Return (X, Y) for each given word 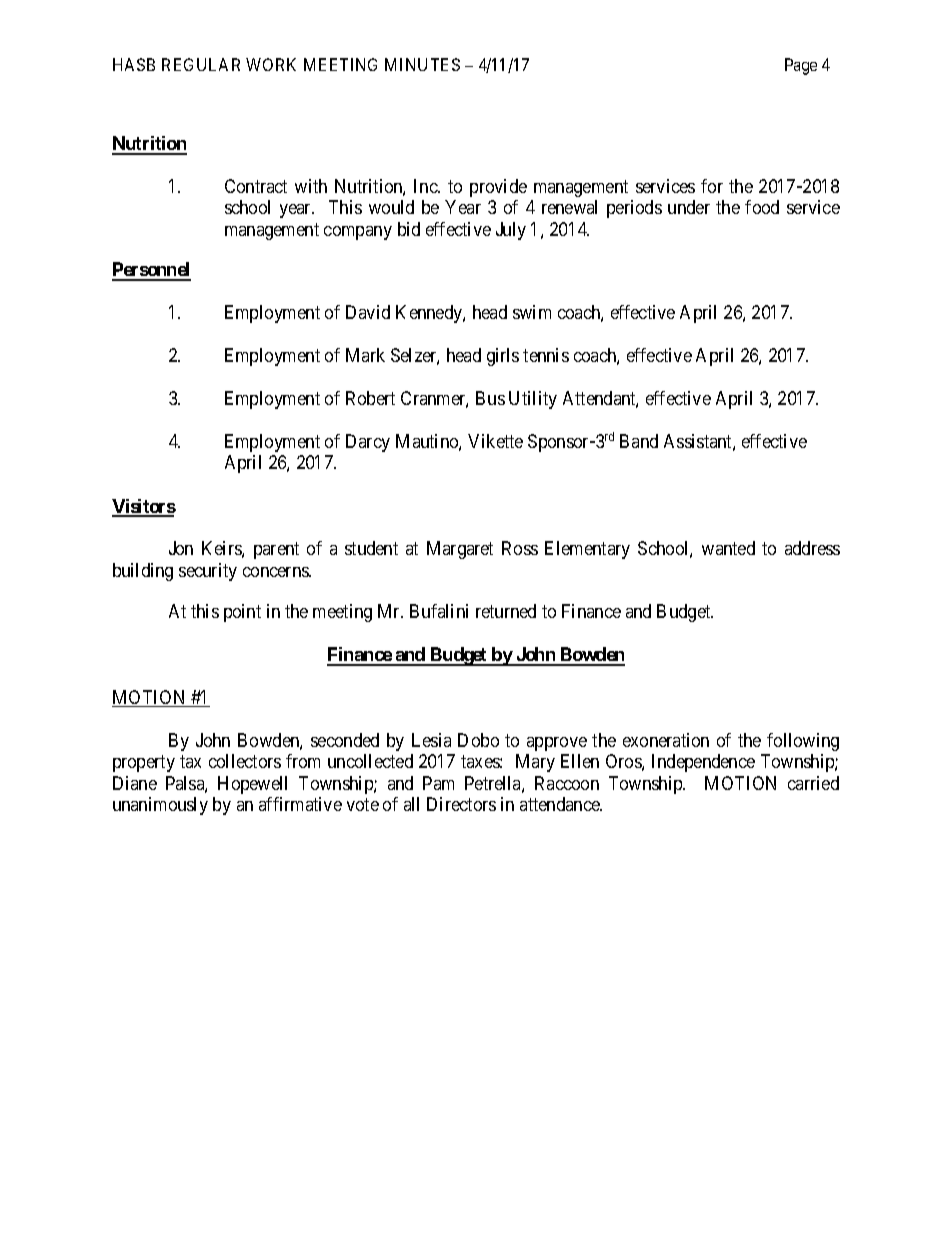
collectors (245, 761)
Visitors (144, 507)
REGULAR (201, 64)
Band (639, 441)
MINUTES (422, 64)
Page (801, 66)
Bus (490, 398)
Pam (438, 783)
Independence (703, 763)
